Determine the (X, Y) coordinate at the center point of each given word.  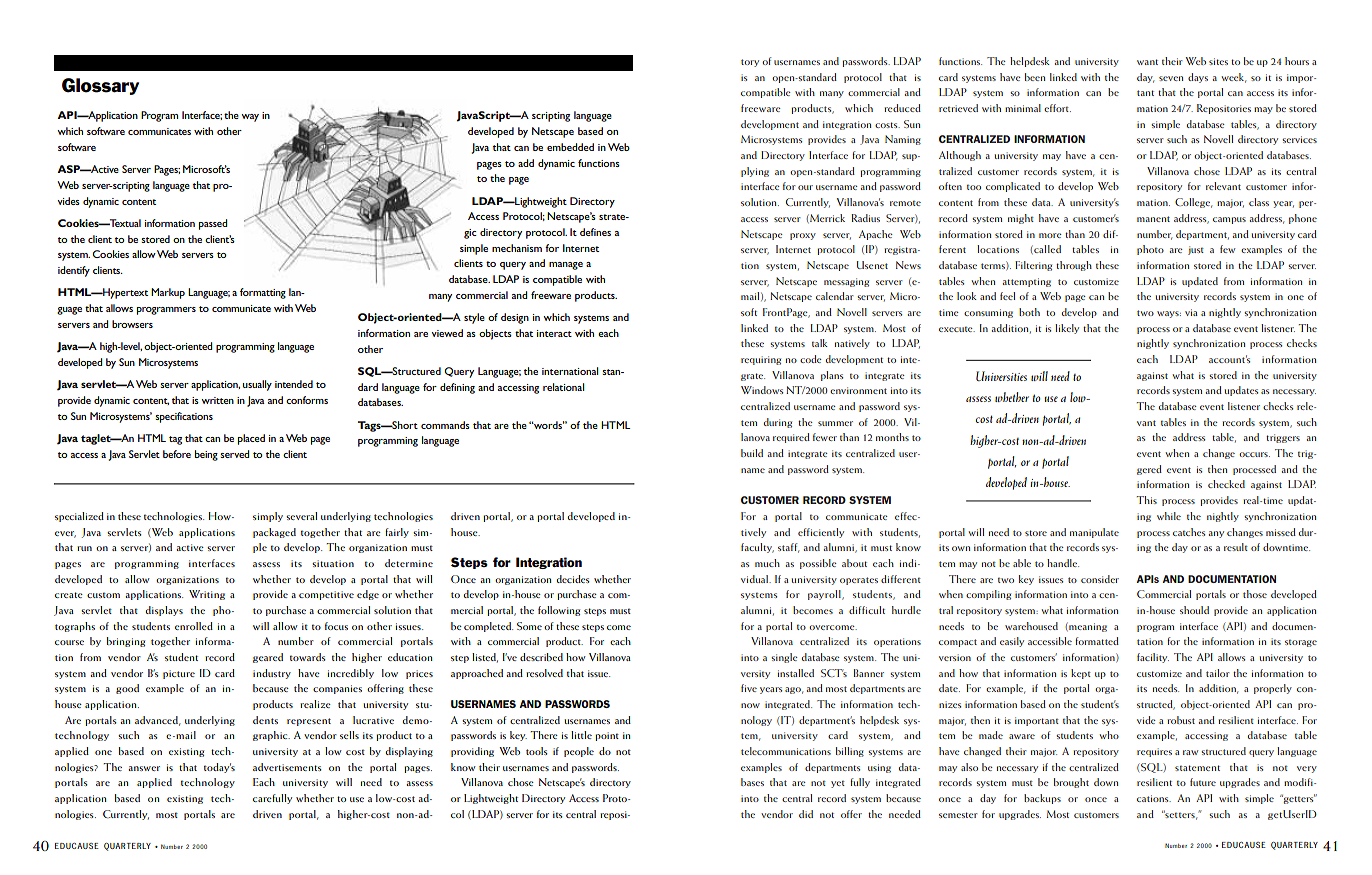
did (806, 814)
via (1191, 312)
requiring (761, 360)
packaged (274, 533)
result (1236, 547)
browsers (132, 324)
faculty (757, 548)
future (1203, 782)
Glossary (100, 86)
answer (144, 768)
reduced (902, 108)
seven (1171, 78)
